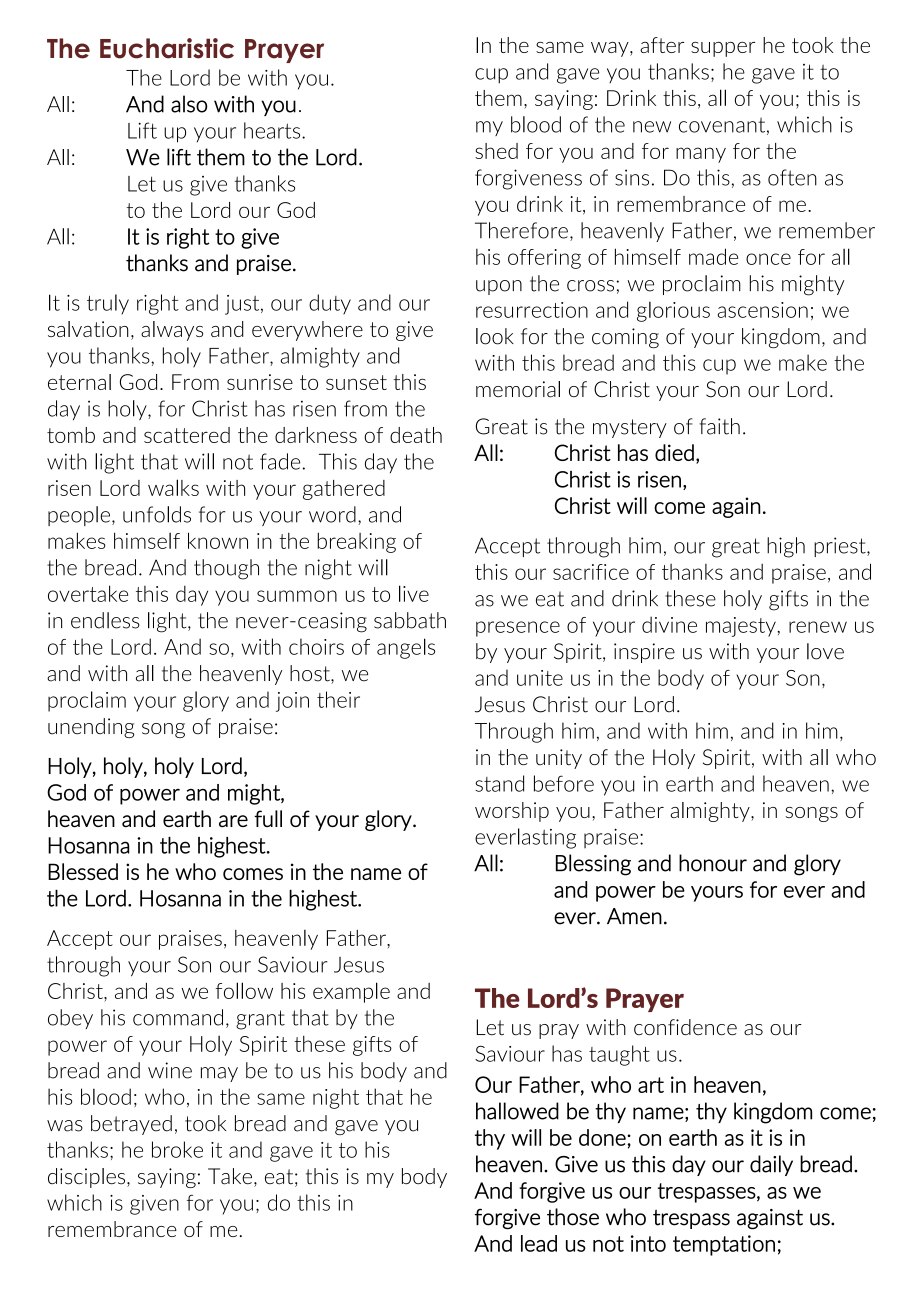 The image size is (924, 1313). Describe the element at coordinates (177, 1149) in the page. I see `broke` at that location.
